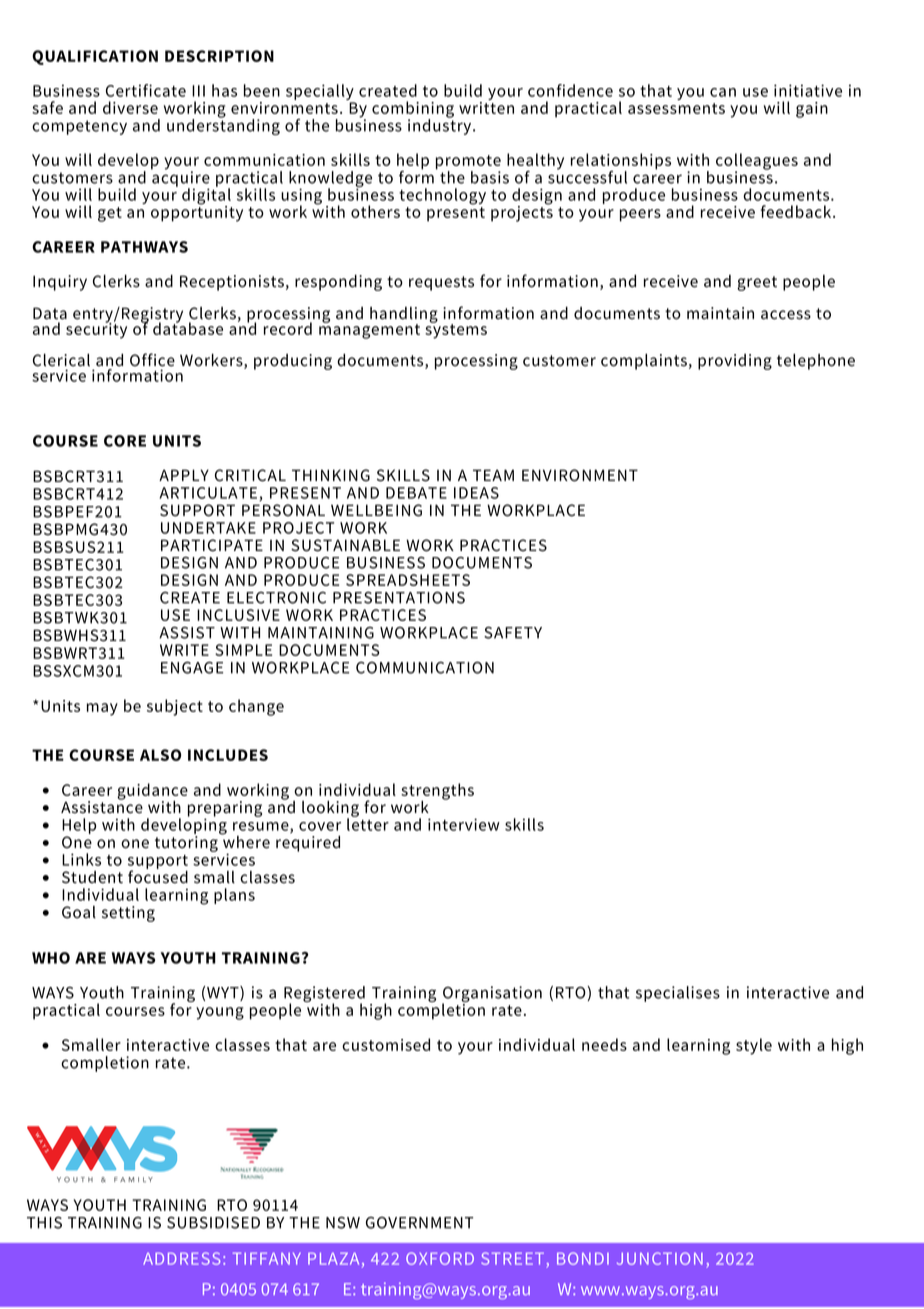 This image has height=1309, width=924. I want to click on focused, so click(158, 876).
